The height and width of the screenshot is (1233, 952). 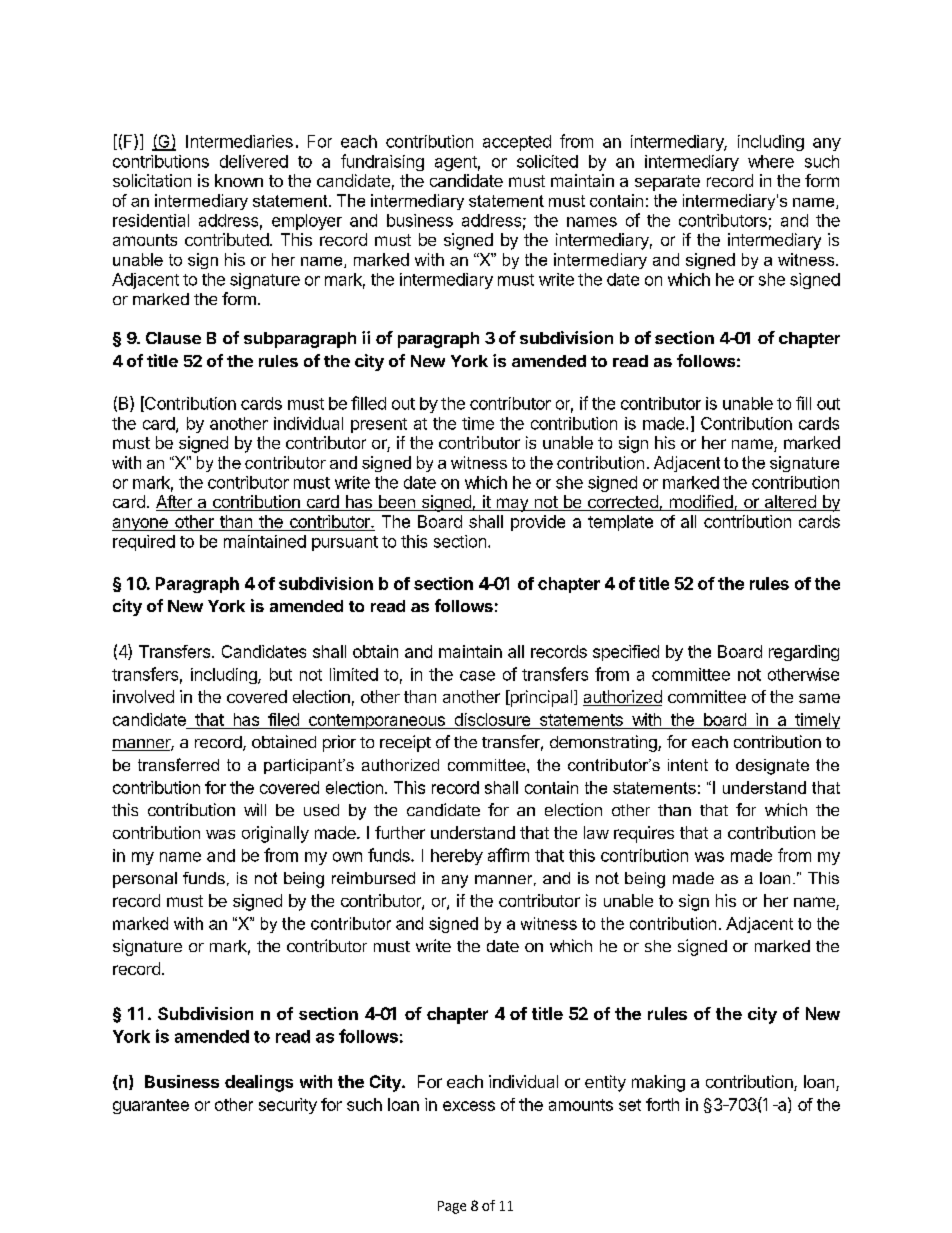 I want to click on may, so click(x=512, y=505).
